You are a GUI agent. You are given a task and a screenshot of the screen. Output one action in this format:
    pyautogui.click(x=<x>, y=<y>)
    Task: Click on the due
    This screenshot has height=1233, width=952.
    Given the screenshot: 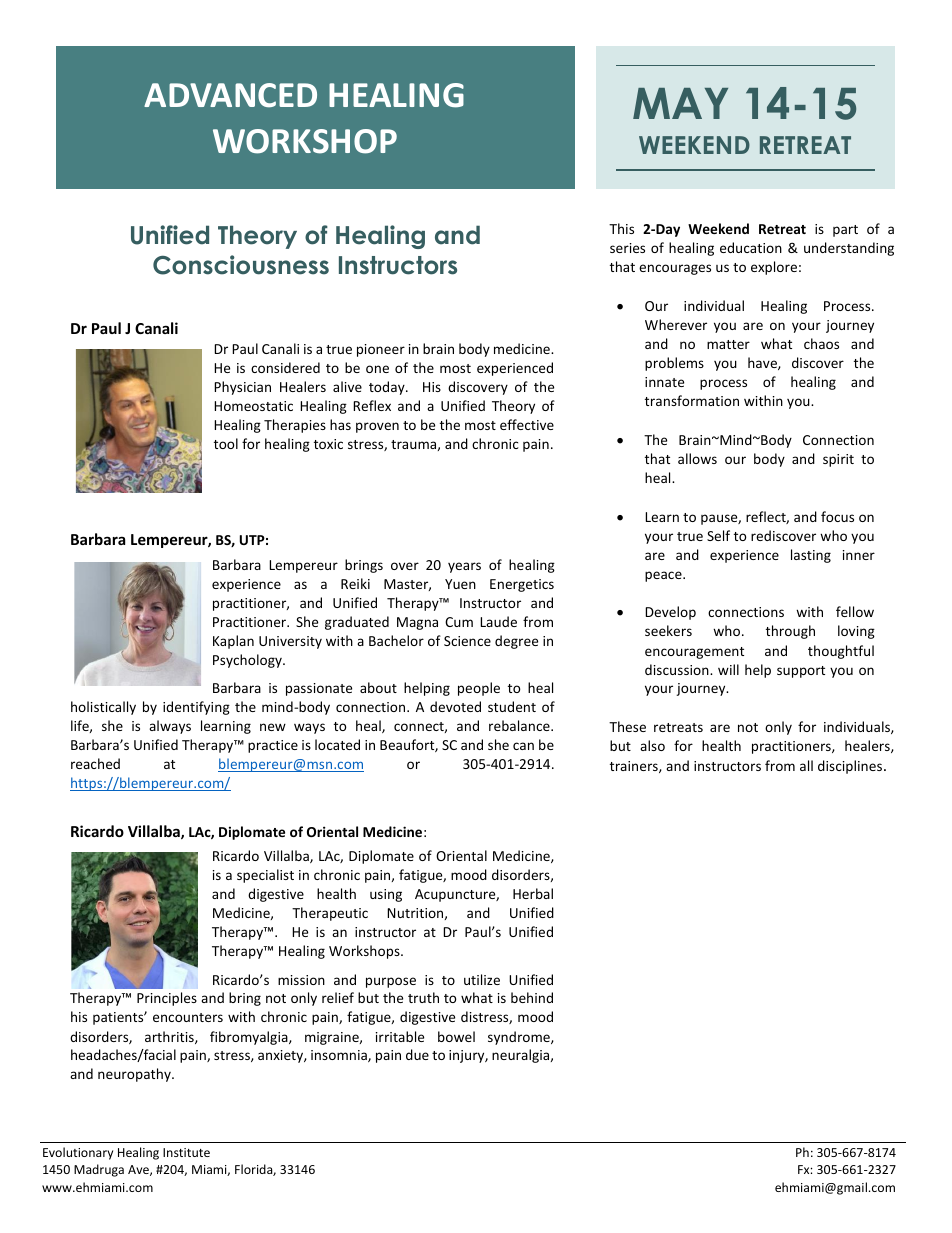 What is the action you would take?
    pyautogui.click(x=417, y=1054)
